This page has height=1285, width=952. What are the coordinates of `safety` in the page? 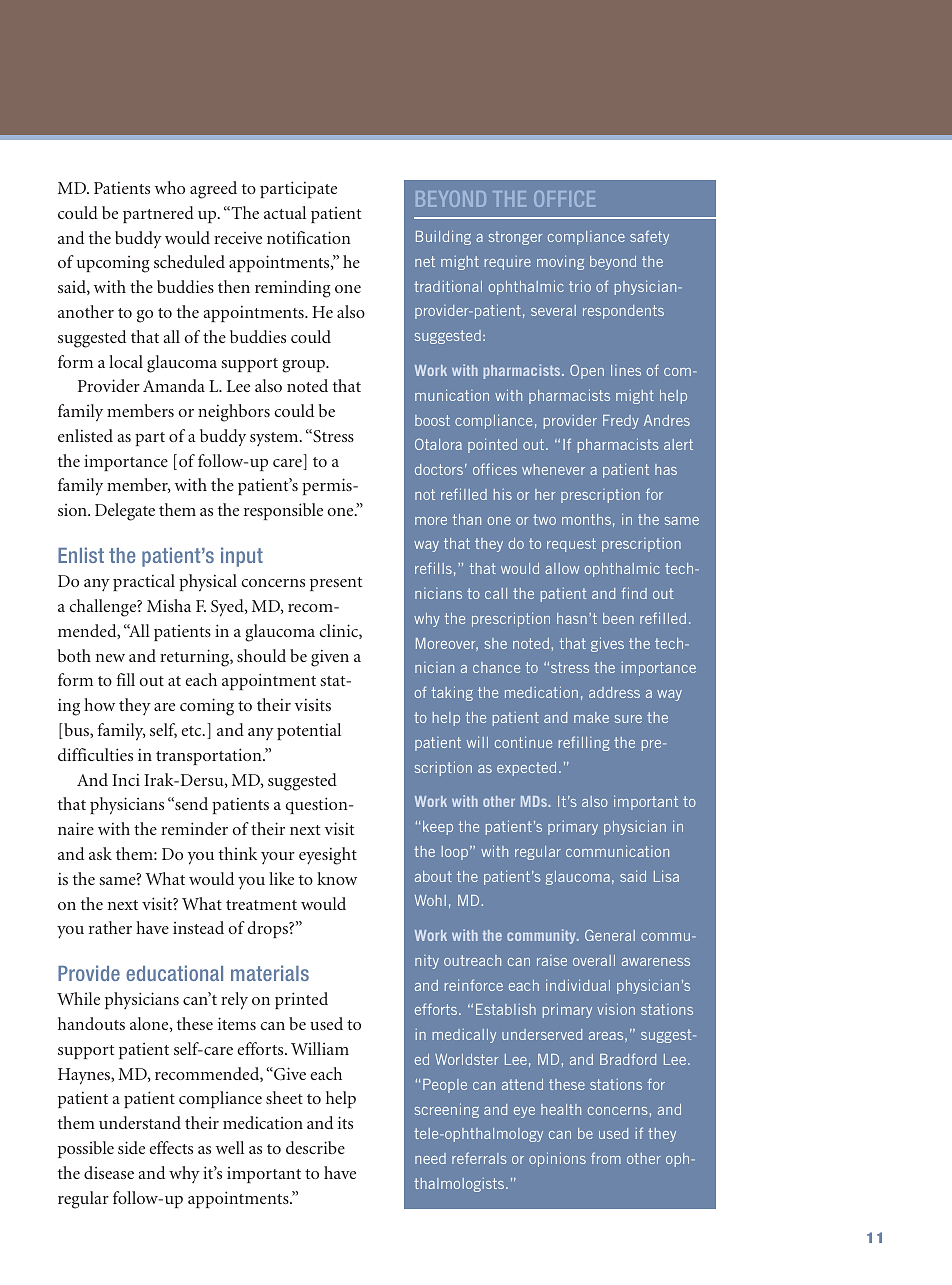 It's located at (649, 237).
